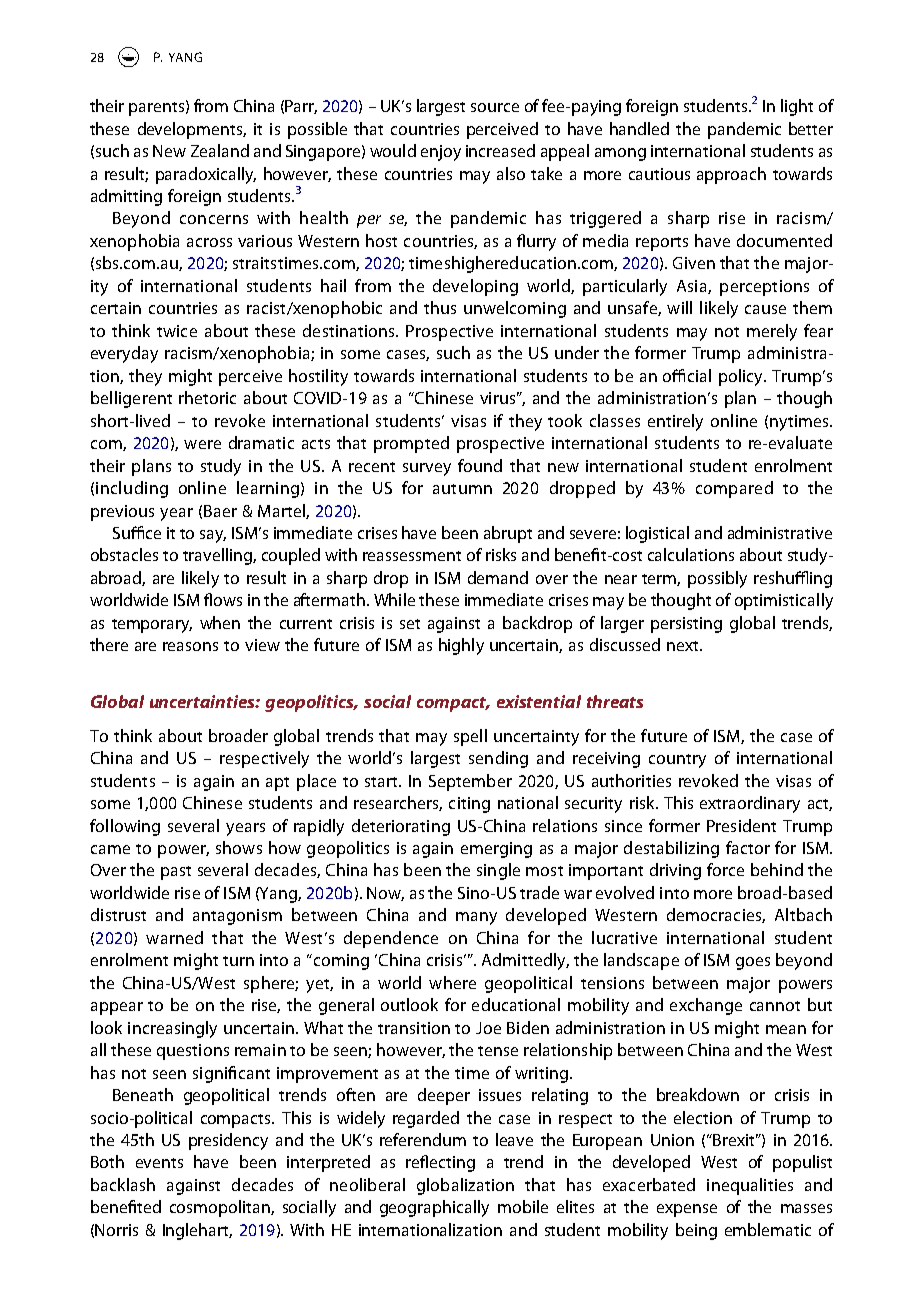 The height and width of the screenshot is (1316, 923). Describe the element at coordinates (461, 646) in the screenshot. I see `highly` at that location.
